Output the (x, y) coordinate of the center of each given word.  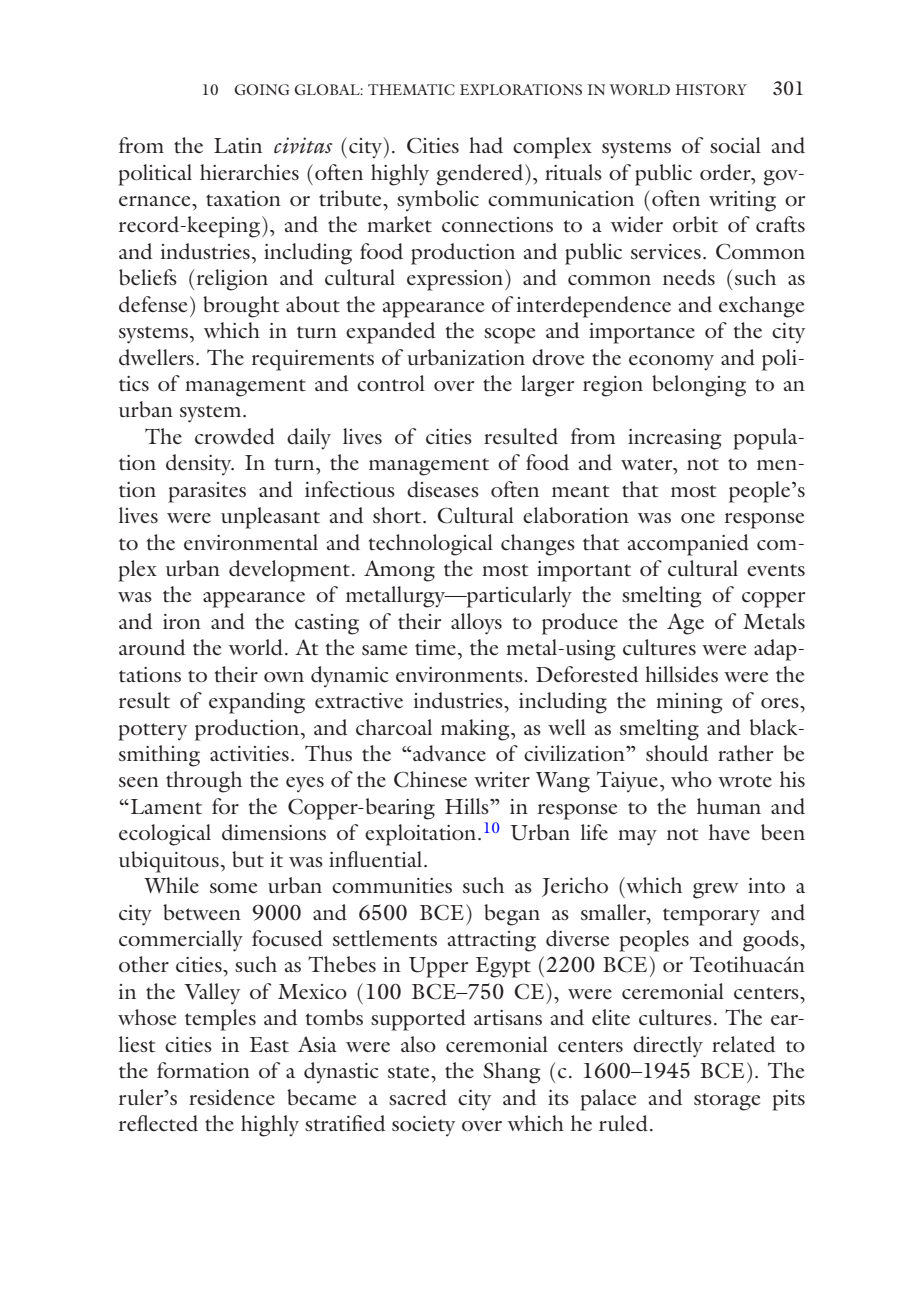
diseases (443, 489)
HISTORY (711, 89)
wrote (745, 781)
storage (727, 1102)
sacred (418, 1097)
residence (232, 1097)
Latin (238, 145)
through (204, 782)
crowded (235, 436)
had (486, 145)
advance (449, 753)
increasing (675, 439)
